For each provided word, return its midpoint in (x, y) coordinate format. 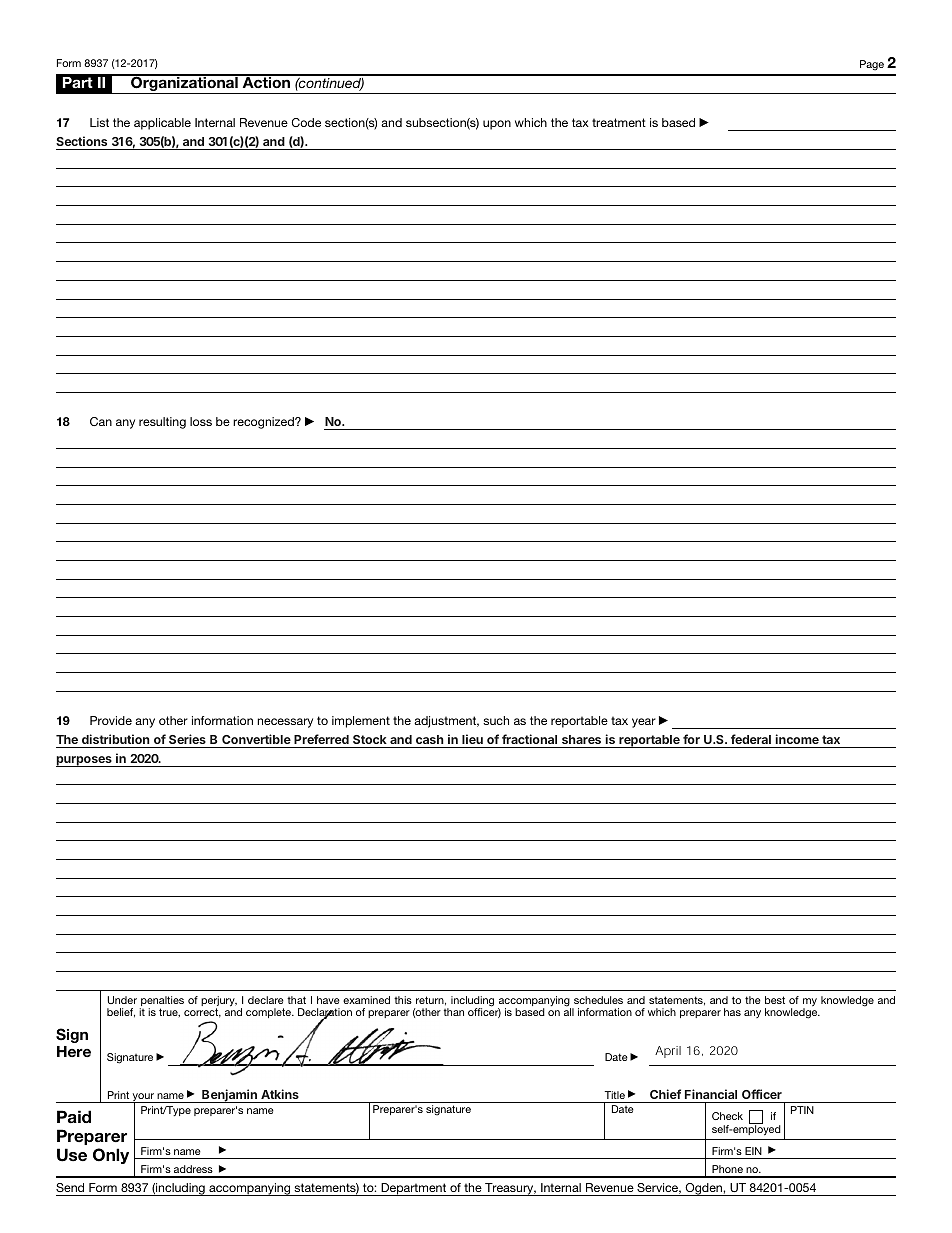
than (454, 1012)
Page (872, 65)
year (644, 723)
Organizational (184, 84)
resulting (162, 423)
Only (111, 1156)
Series (187, 739)
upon (497, 125)
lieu (472, 739)
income (797, 739)
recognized (264, 423)
